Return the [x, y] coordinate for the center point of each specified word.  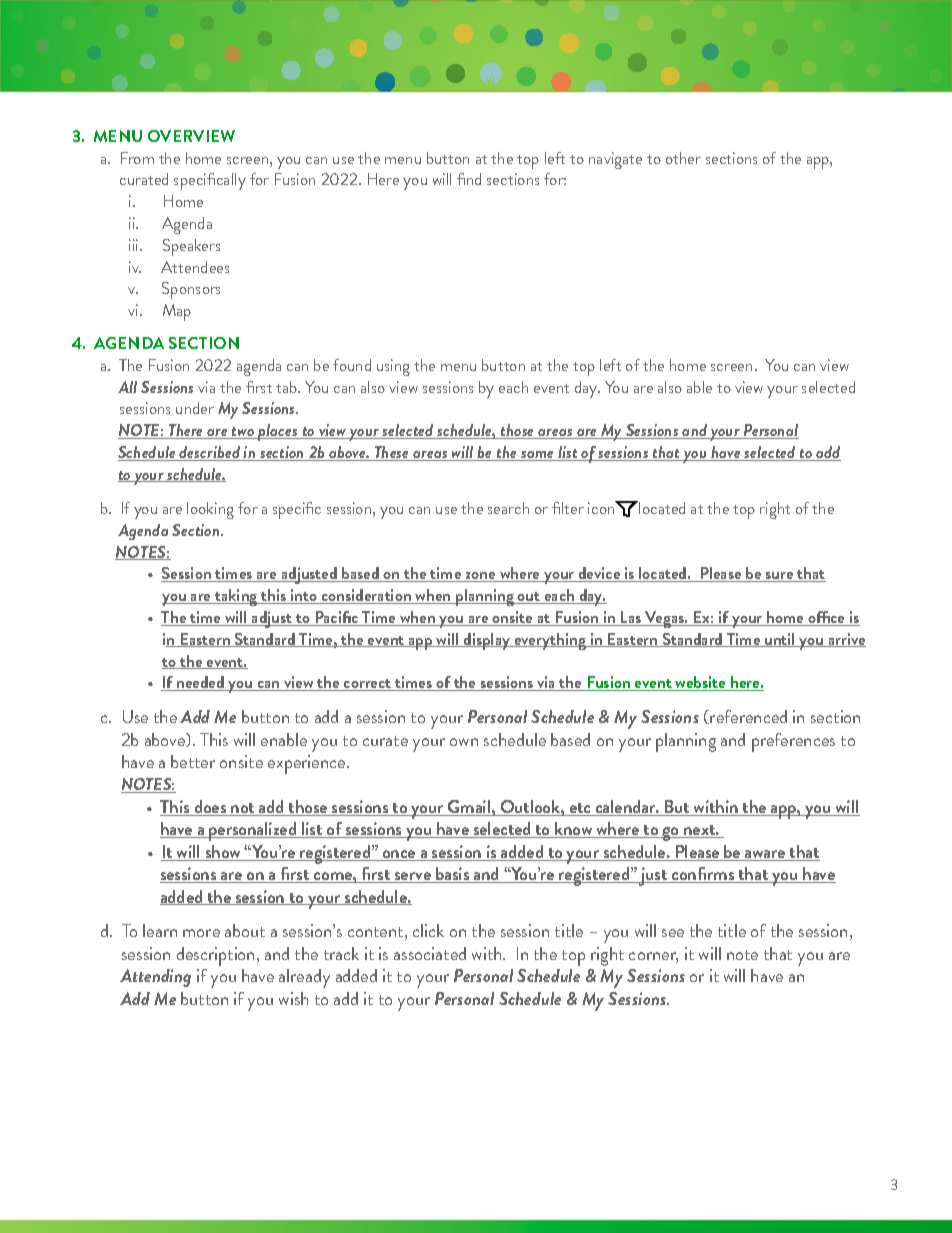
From [137, 158]
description [215, 956]
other [683, 158]
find [469, 179]
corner [653, 957]
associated [430, 953]
